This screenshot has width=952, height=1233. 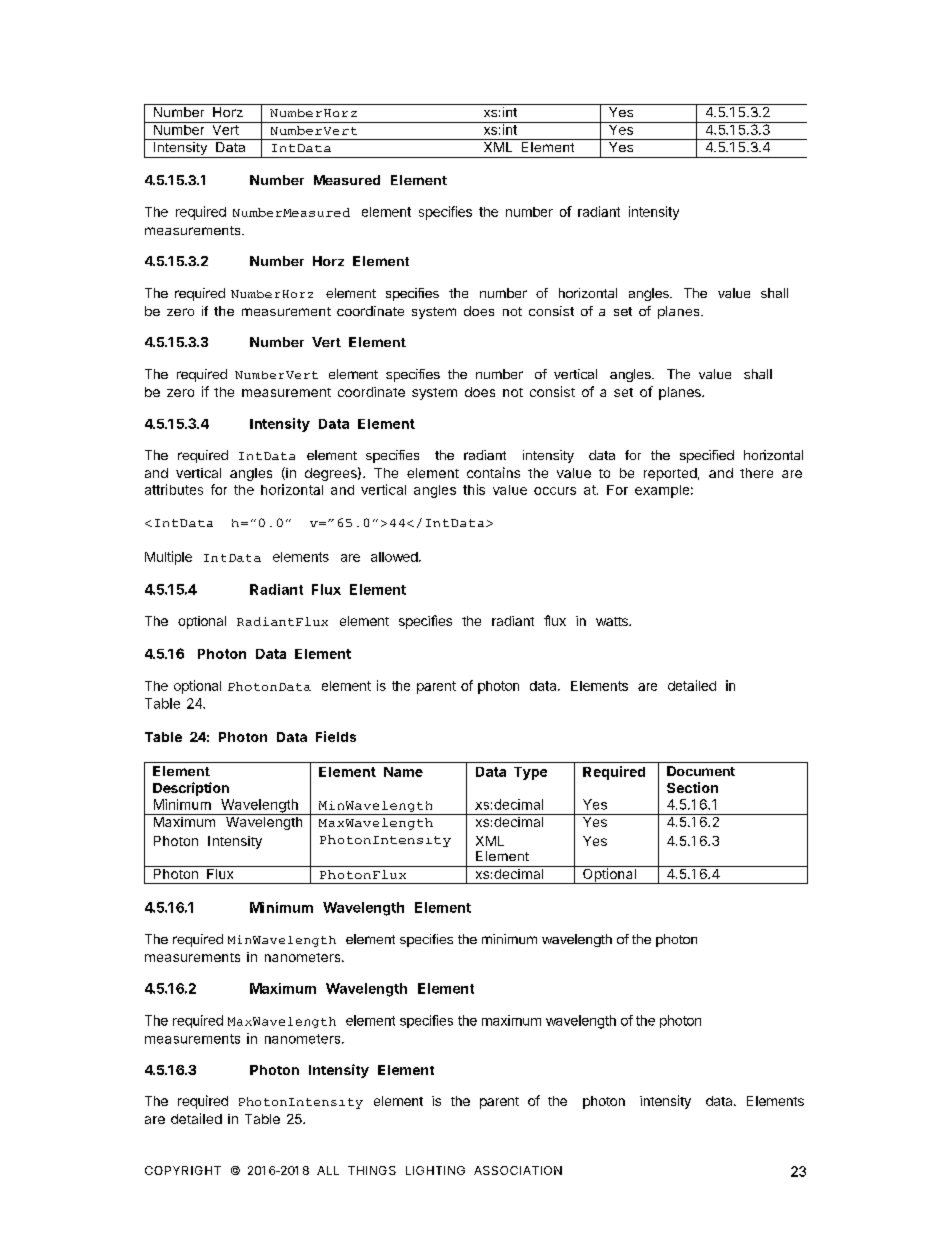 I want to click on reported, so click(x=670, y=474).
